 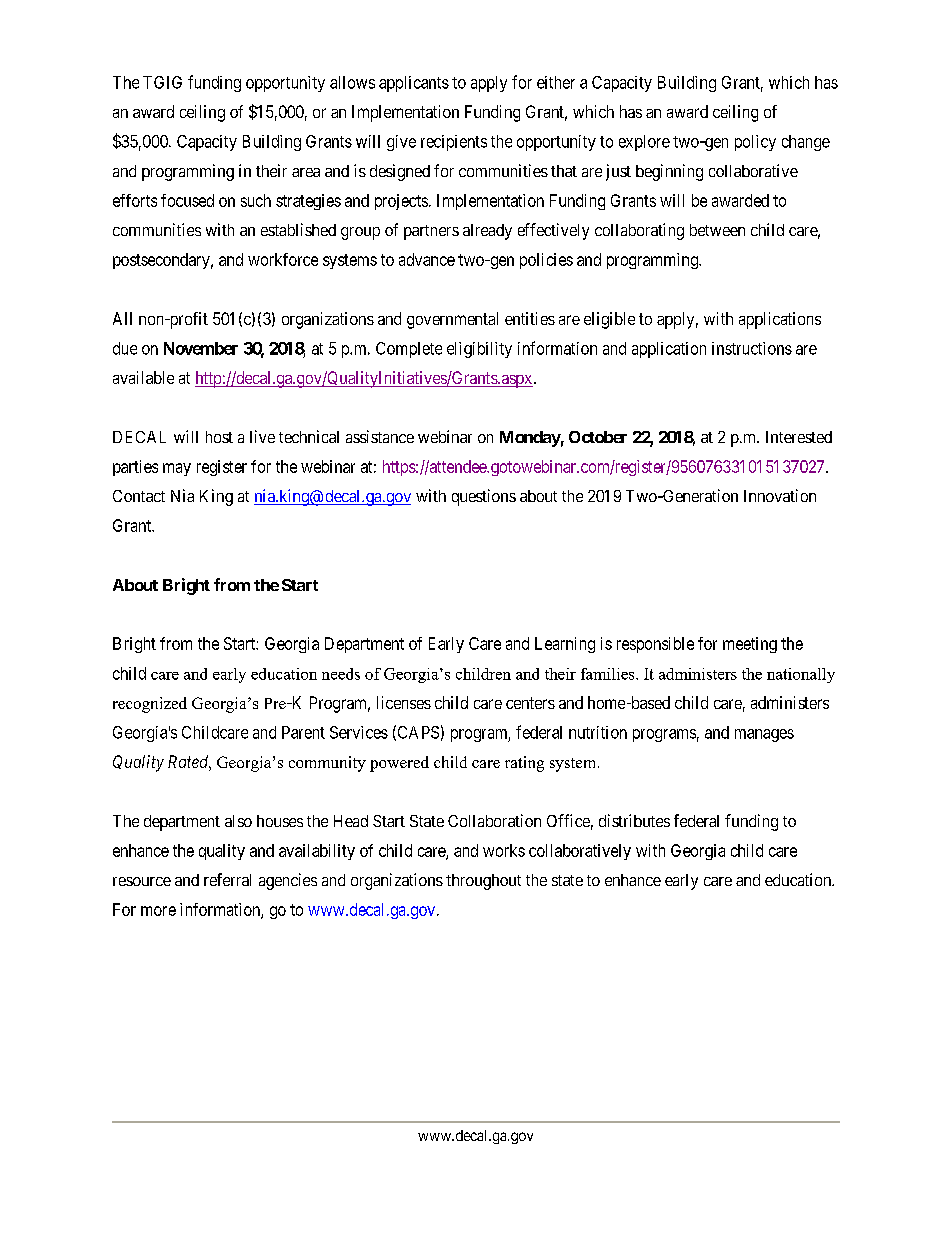 What do you see at coordinates (565, 645) in the screenshot?
I see `Learning` at bounding box center [565, 645].
